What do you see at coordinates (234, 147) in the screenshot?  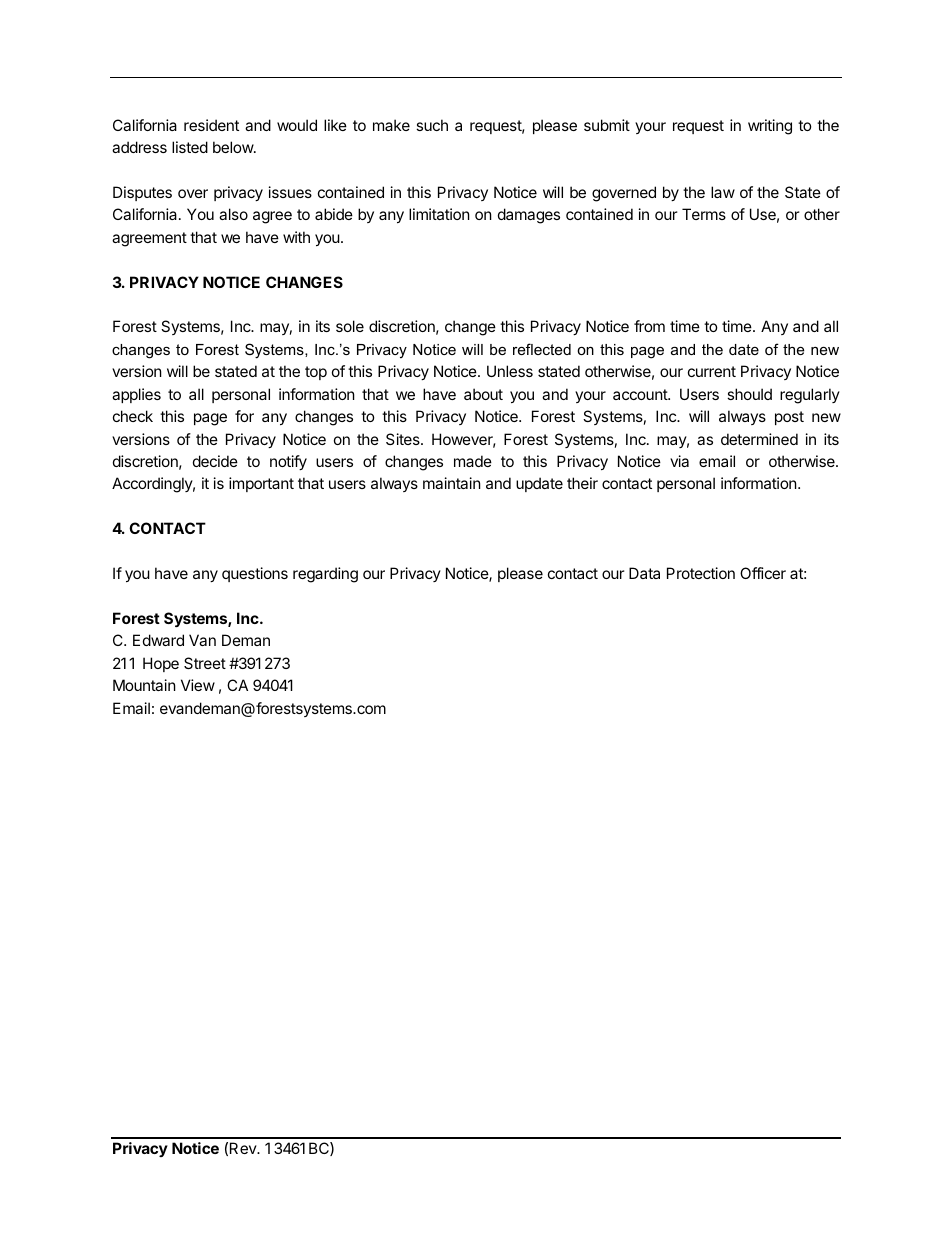 I see `below` at bounding box center [234, 147].
